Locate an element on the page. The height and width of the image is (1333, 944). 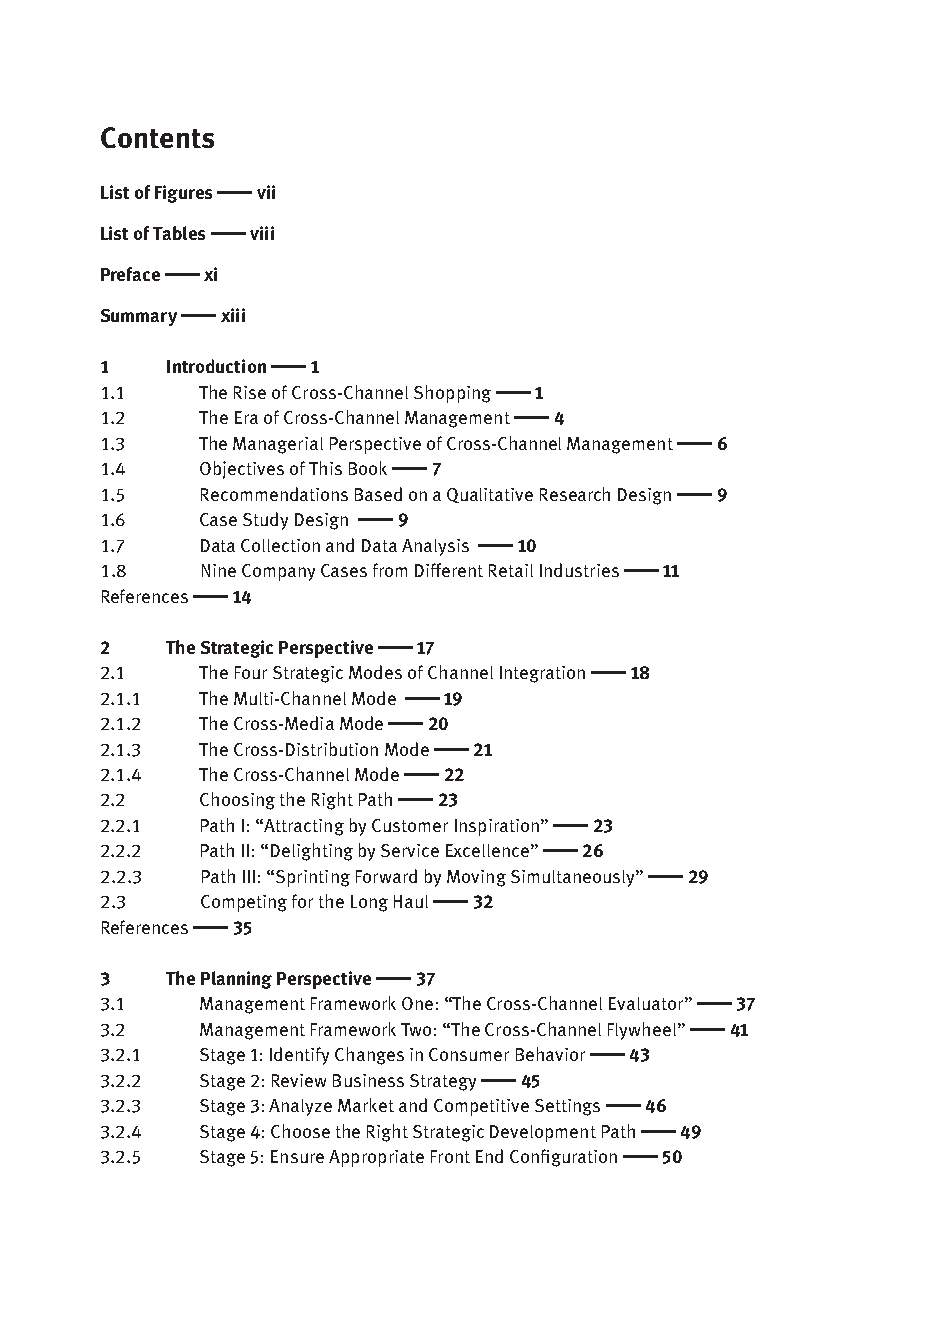
Ensure is located at coordinates (297, 1156).
